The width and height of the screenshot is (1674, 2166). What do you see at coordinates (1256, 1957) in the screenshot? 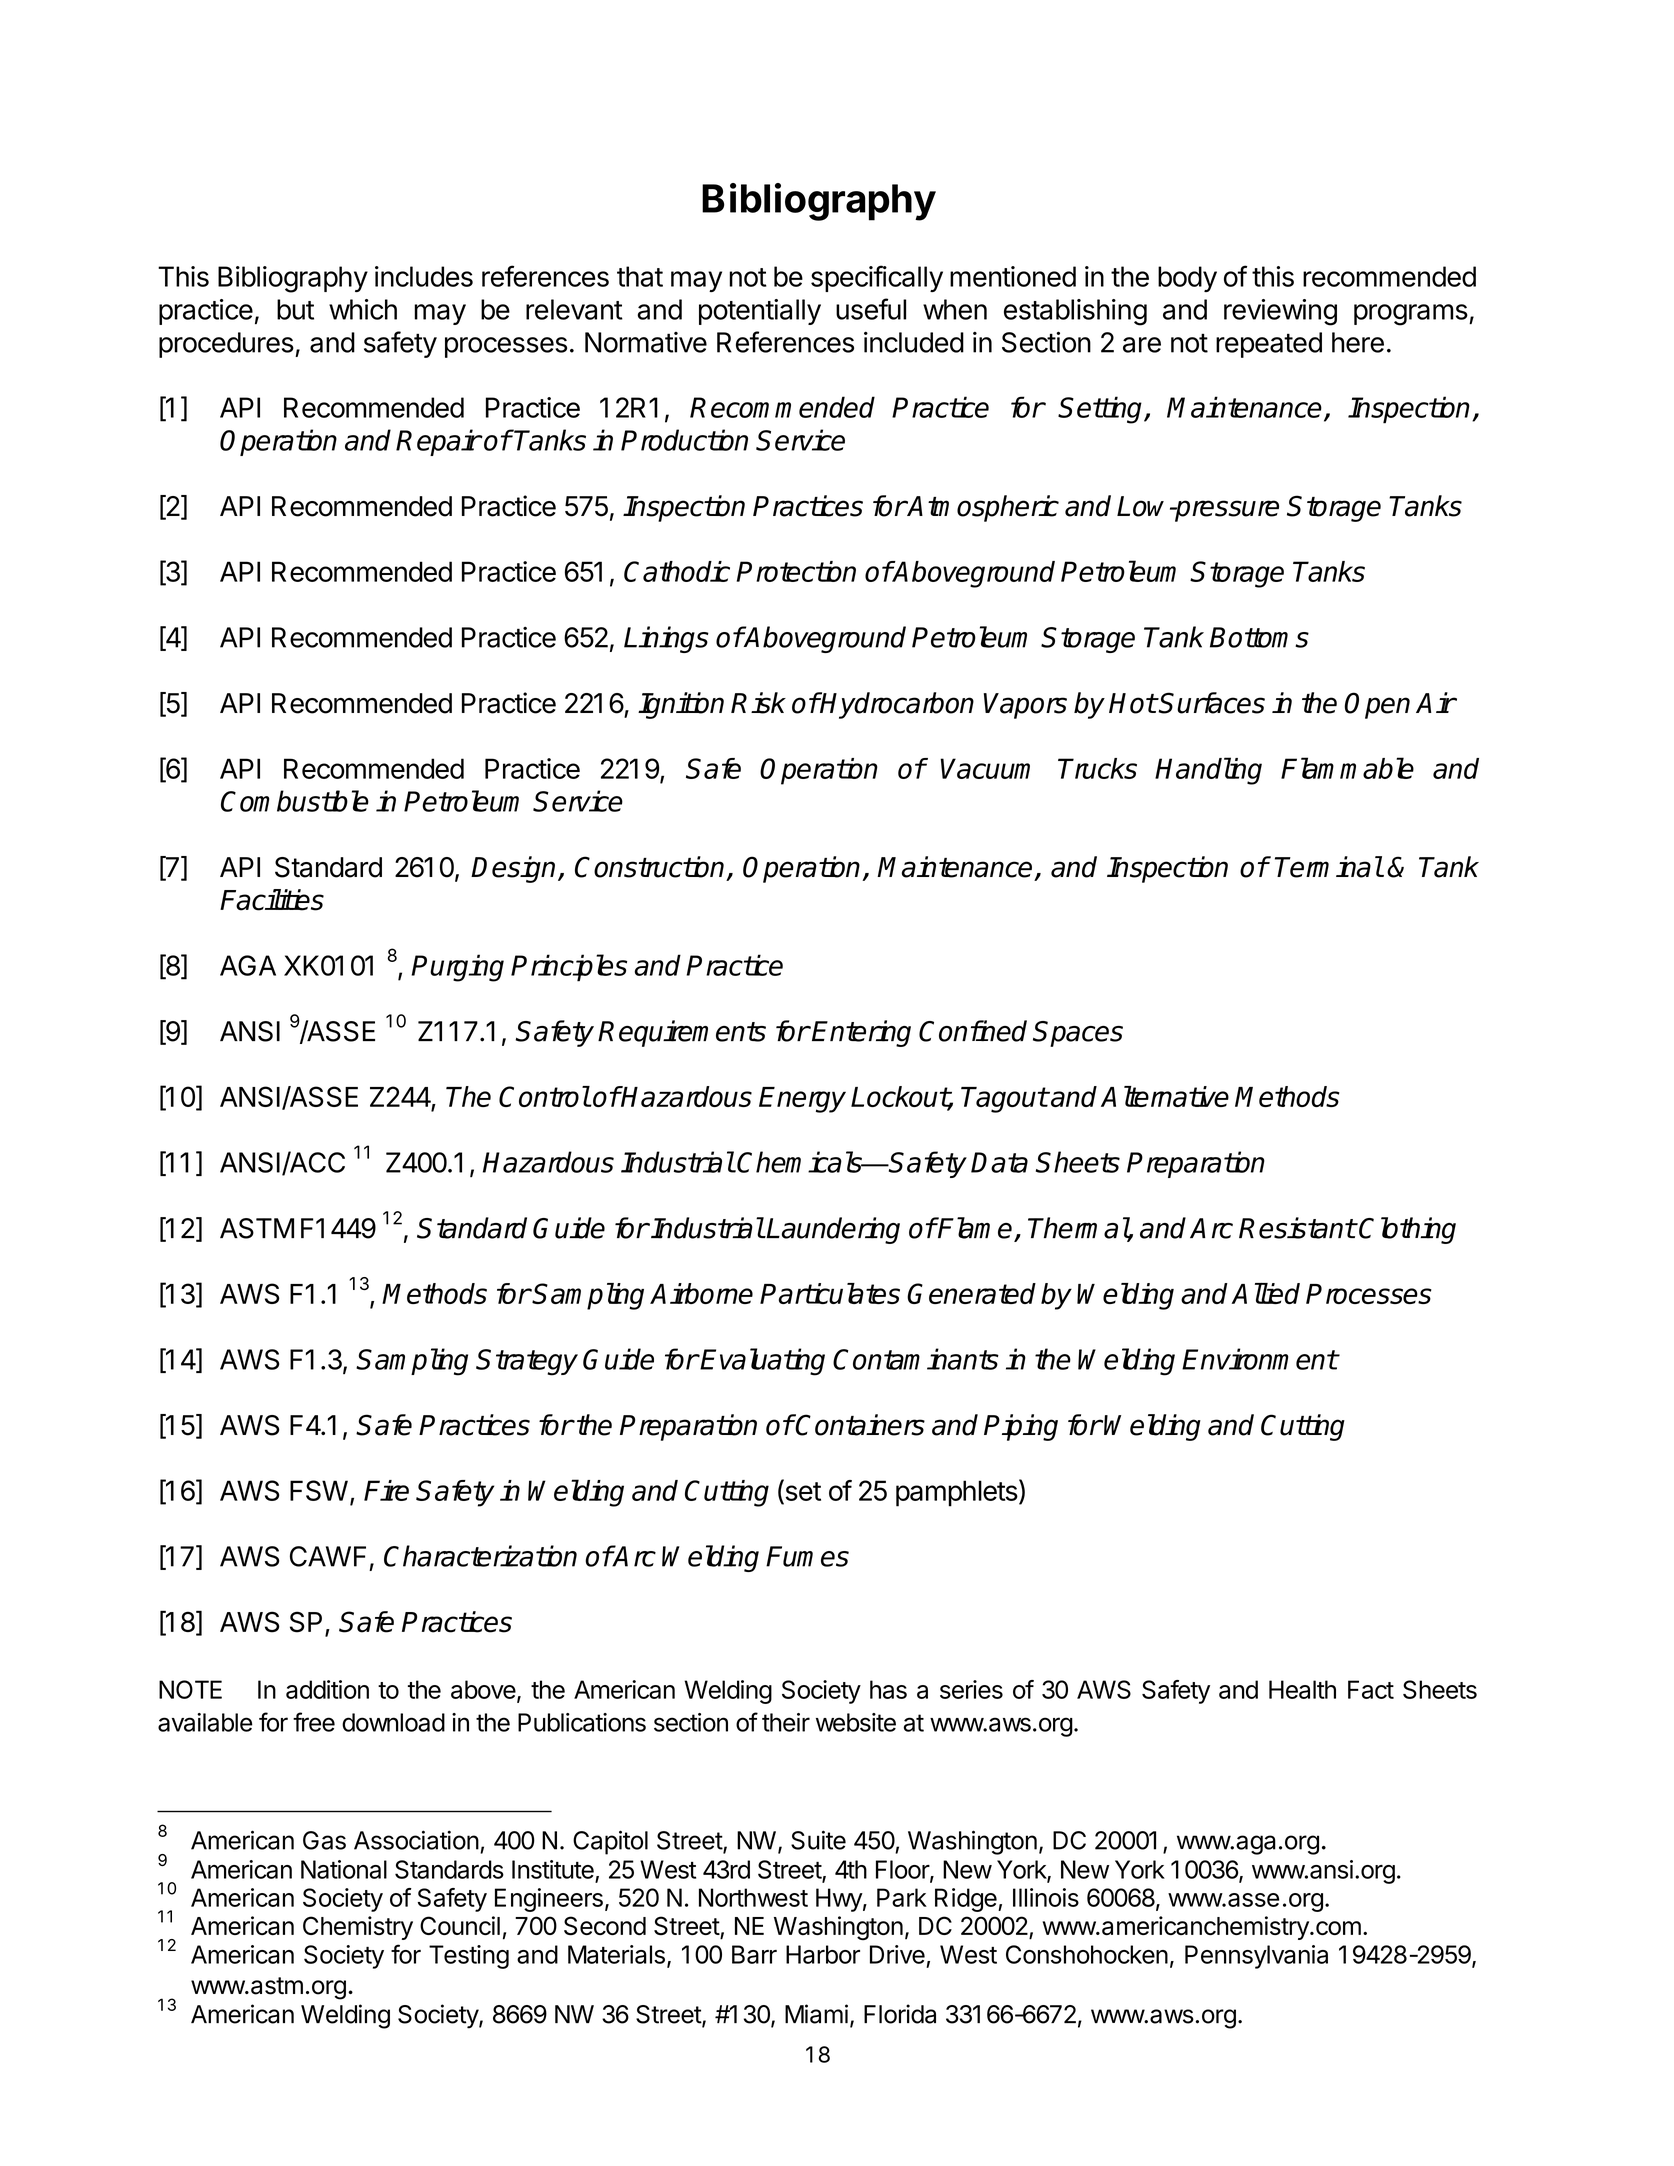
I see `Pennsylvania` at bounding box center [1256, 1957].
